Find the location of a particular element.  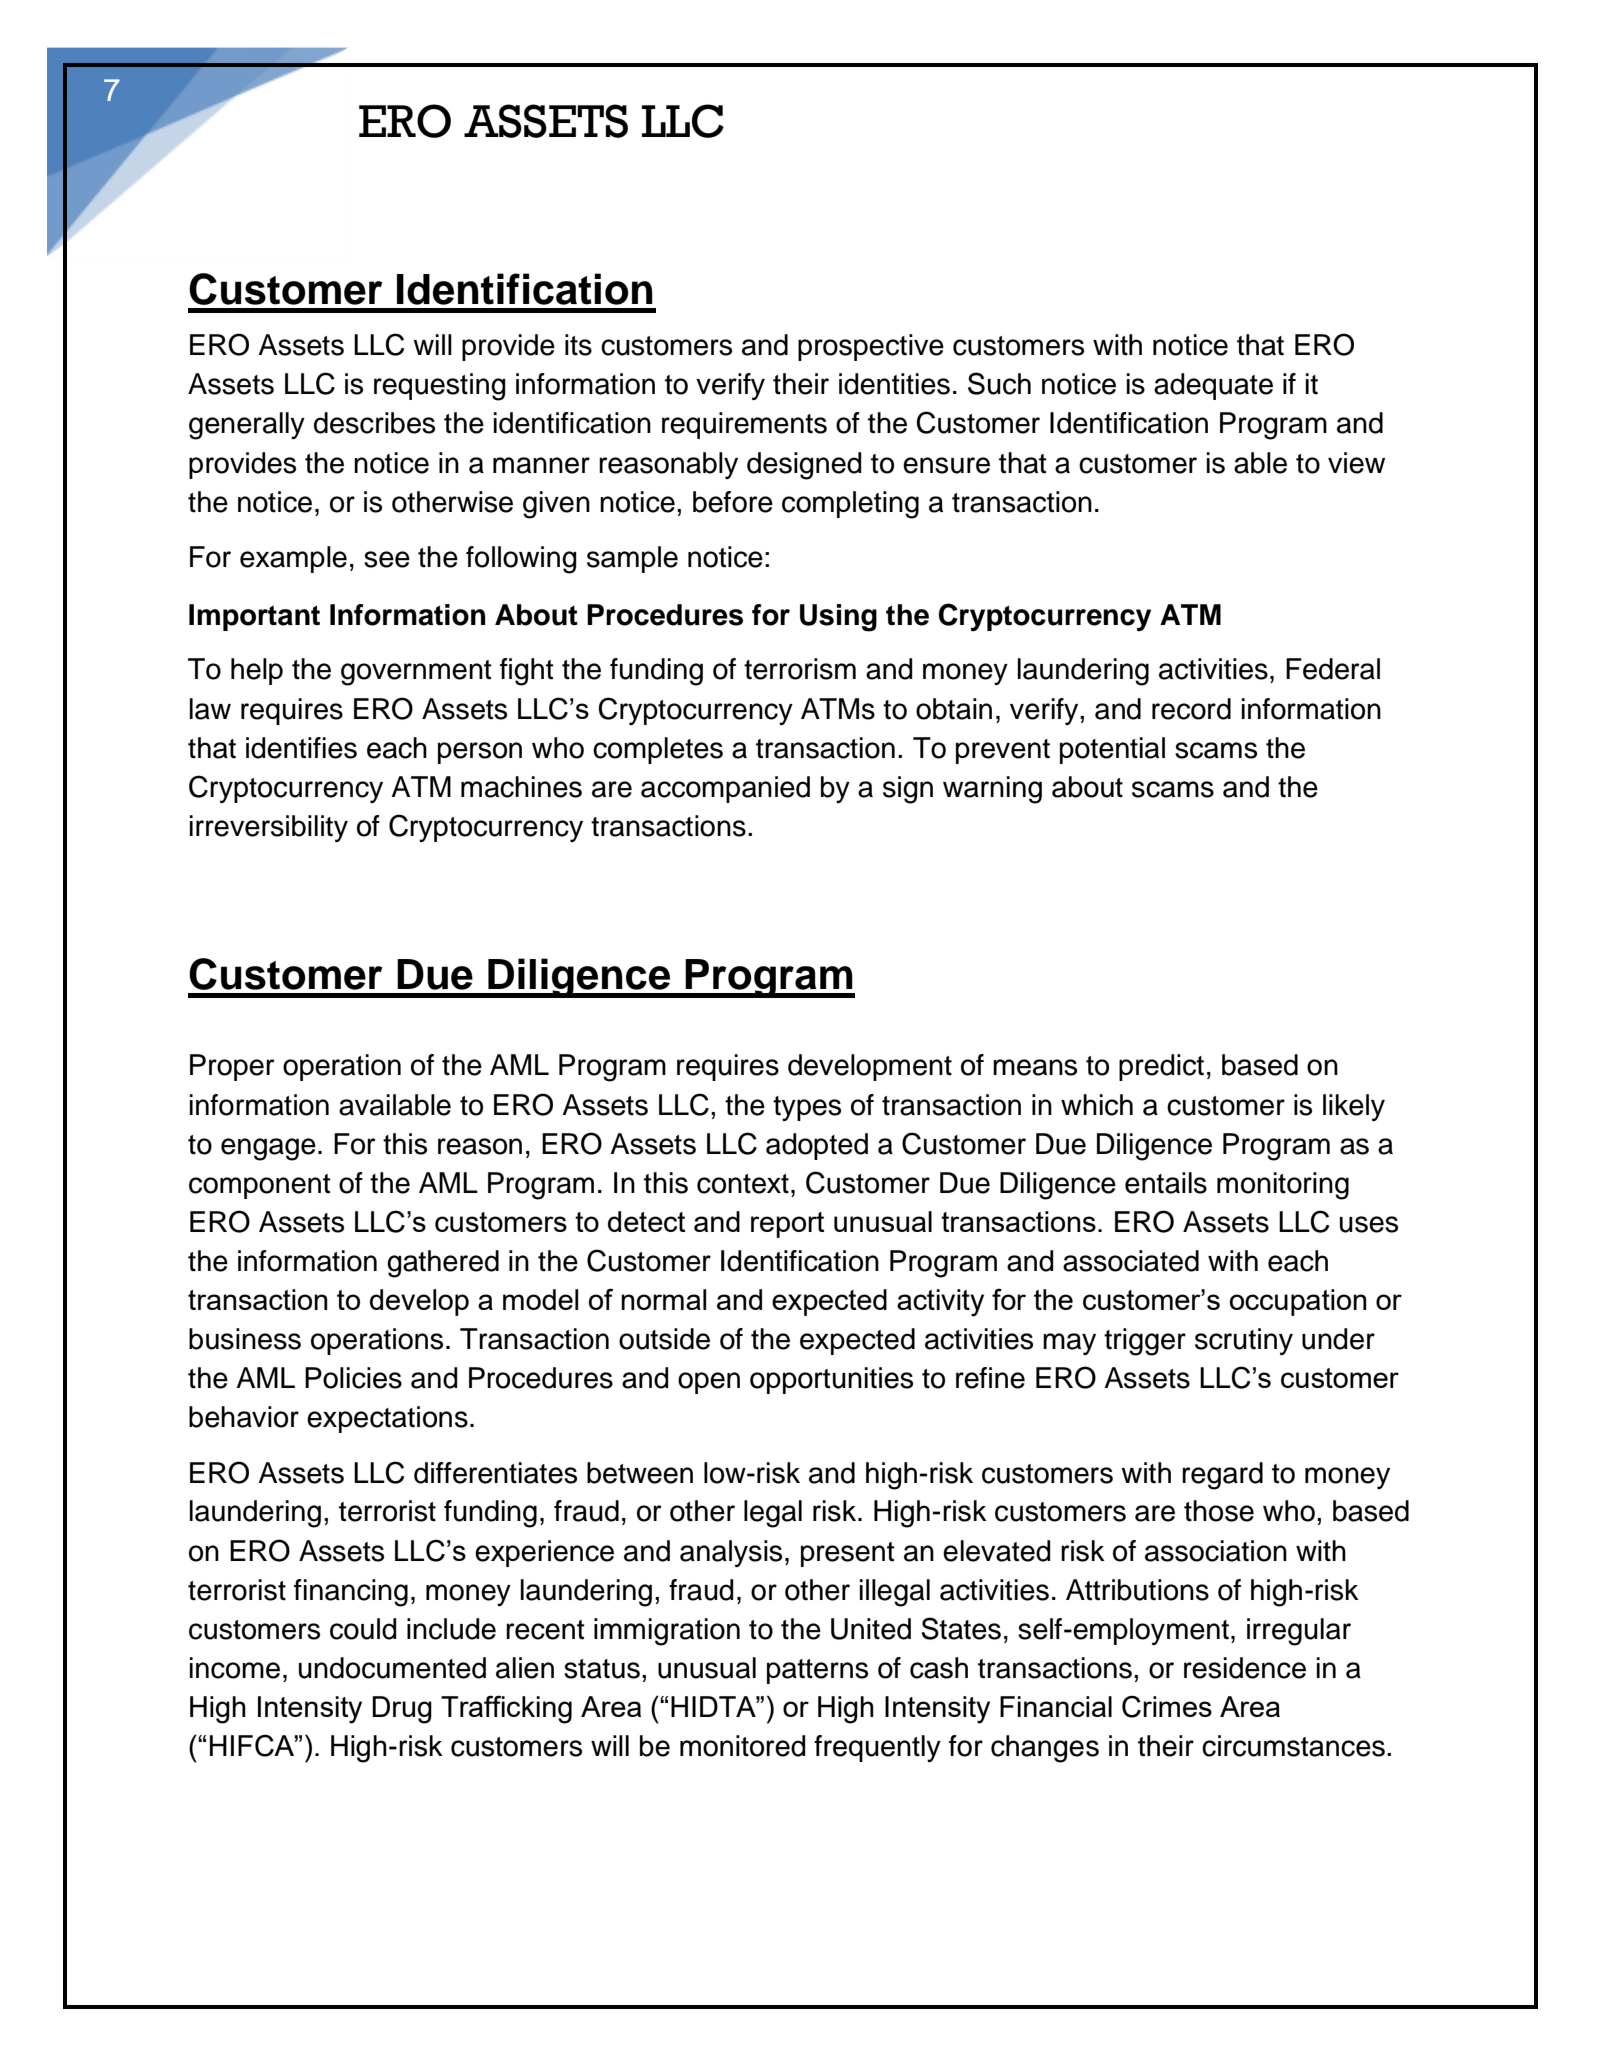

Crimes is located at coordinates (1167, 1706).
